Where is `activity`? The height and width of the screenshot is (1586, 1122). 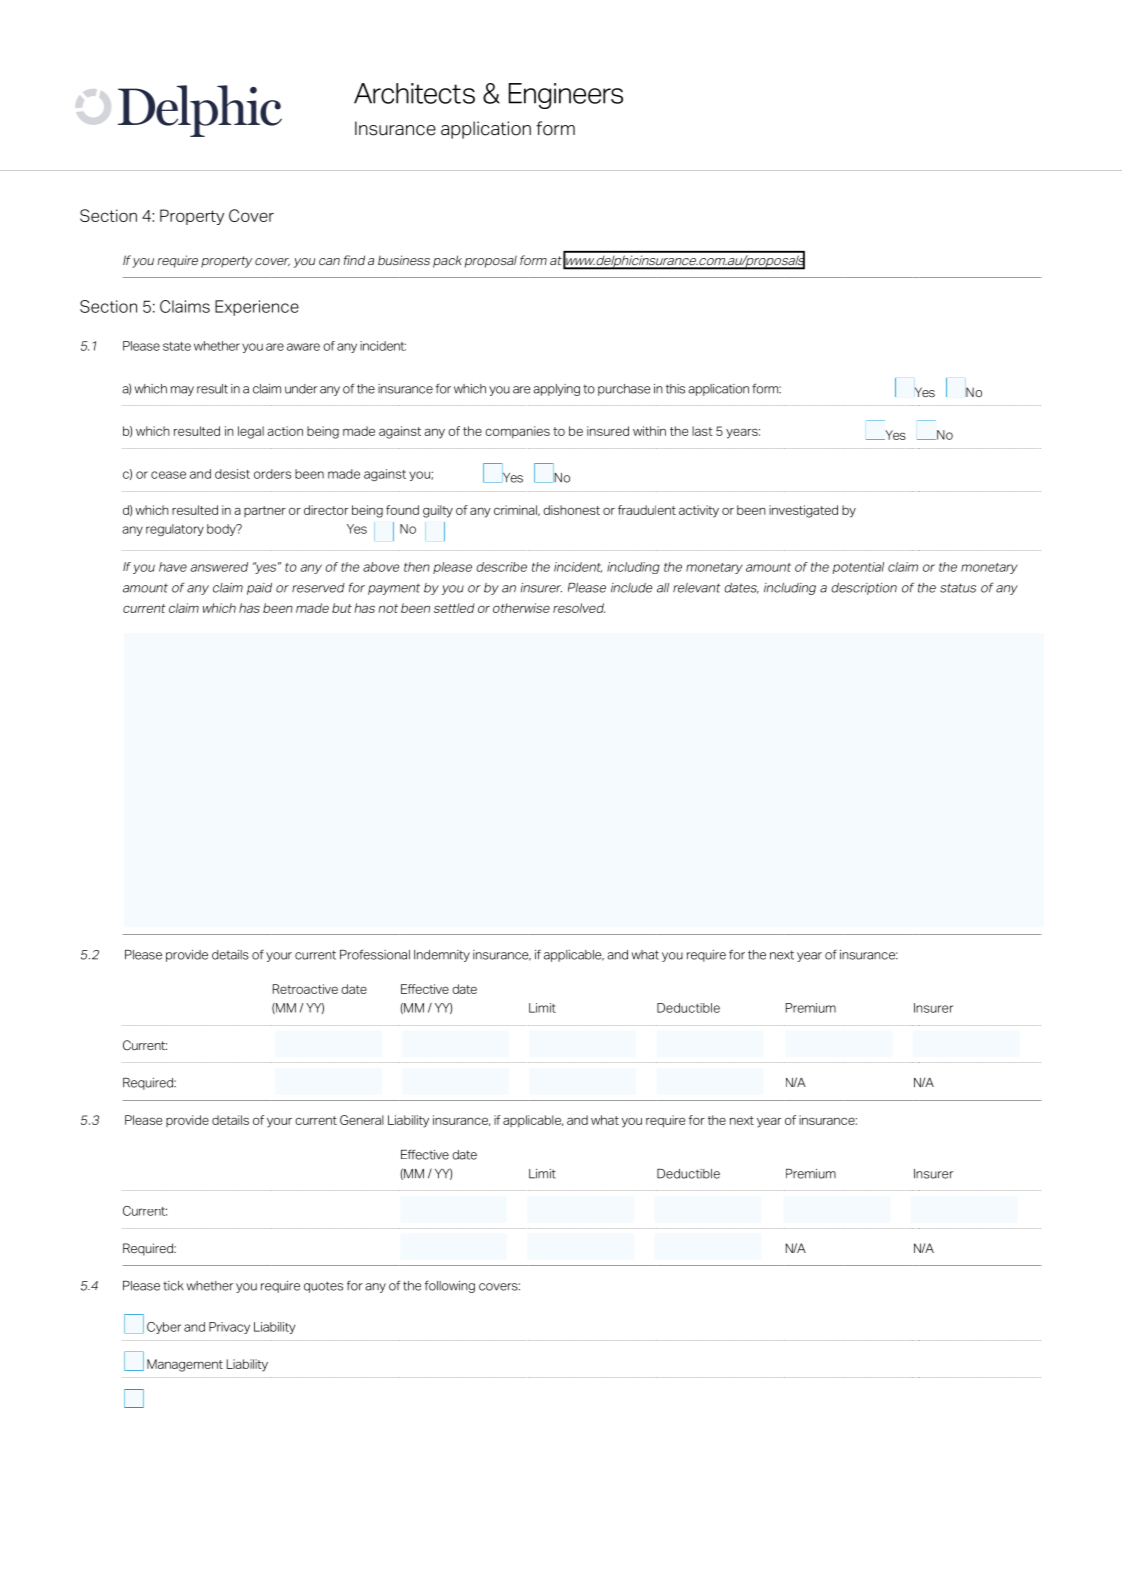 activity is located at coordinates (699, 511).
